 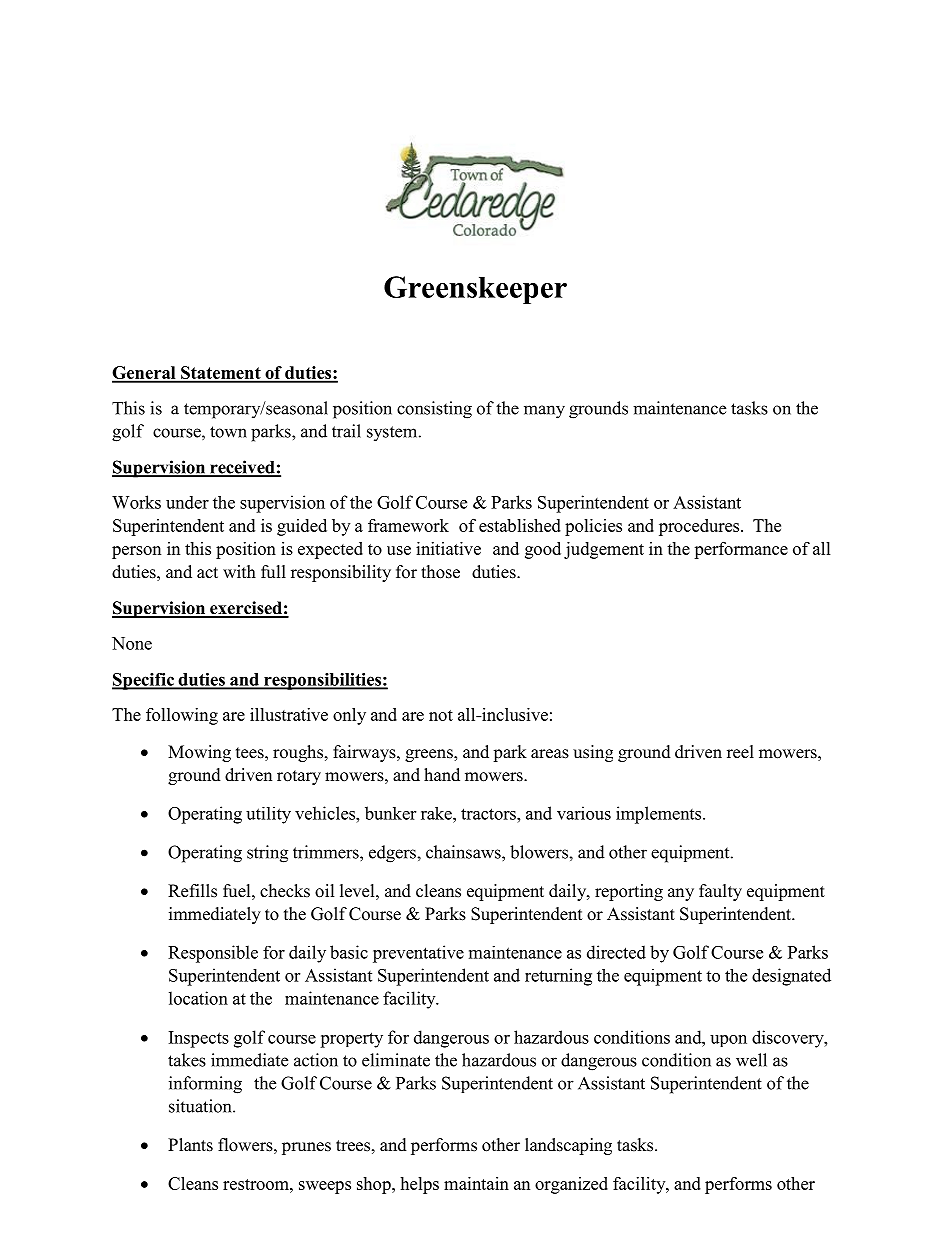 I want to click on consisting, so click(x=434, y=410).
